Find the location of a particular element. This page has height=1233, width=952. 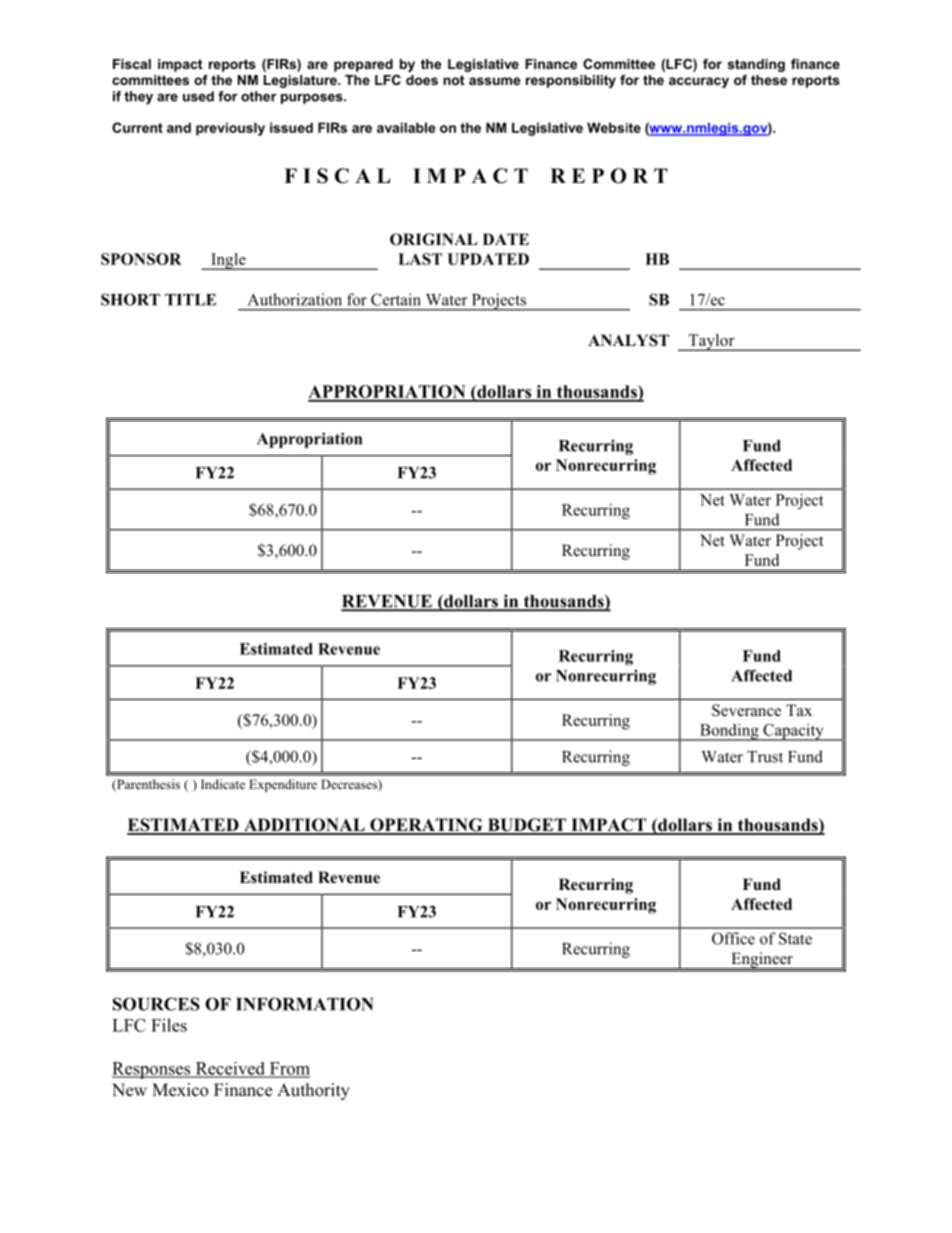

accuracy is located at coordinates (699, 82).
